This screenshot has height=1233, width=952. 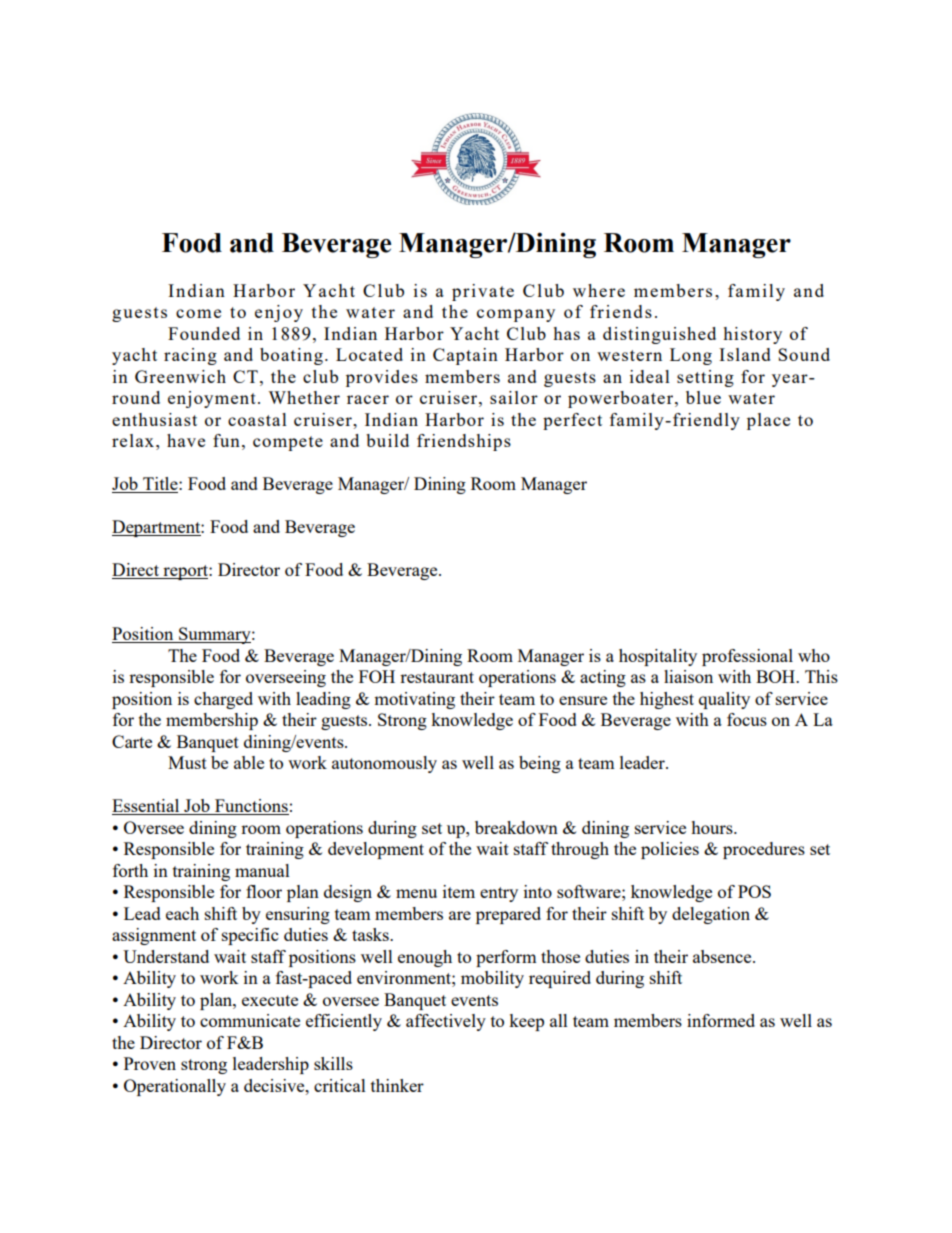 What do you see at coordinates (516, 827) in the screenshot?
I see `breakdown` at bounding box center [516, 827].
